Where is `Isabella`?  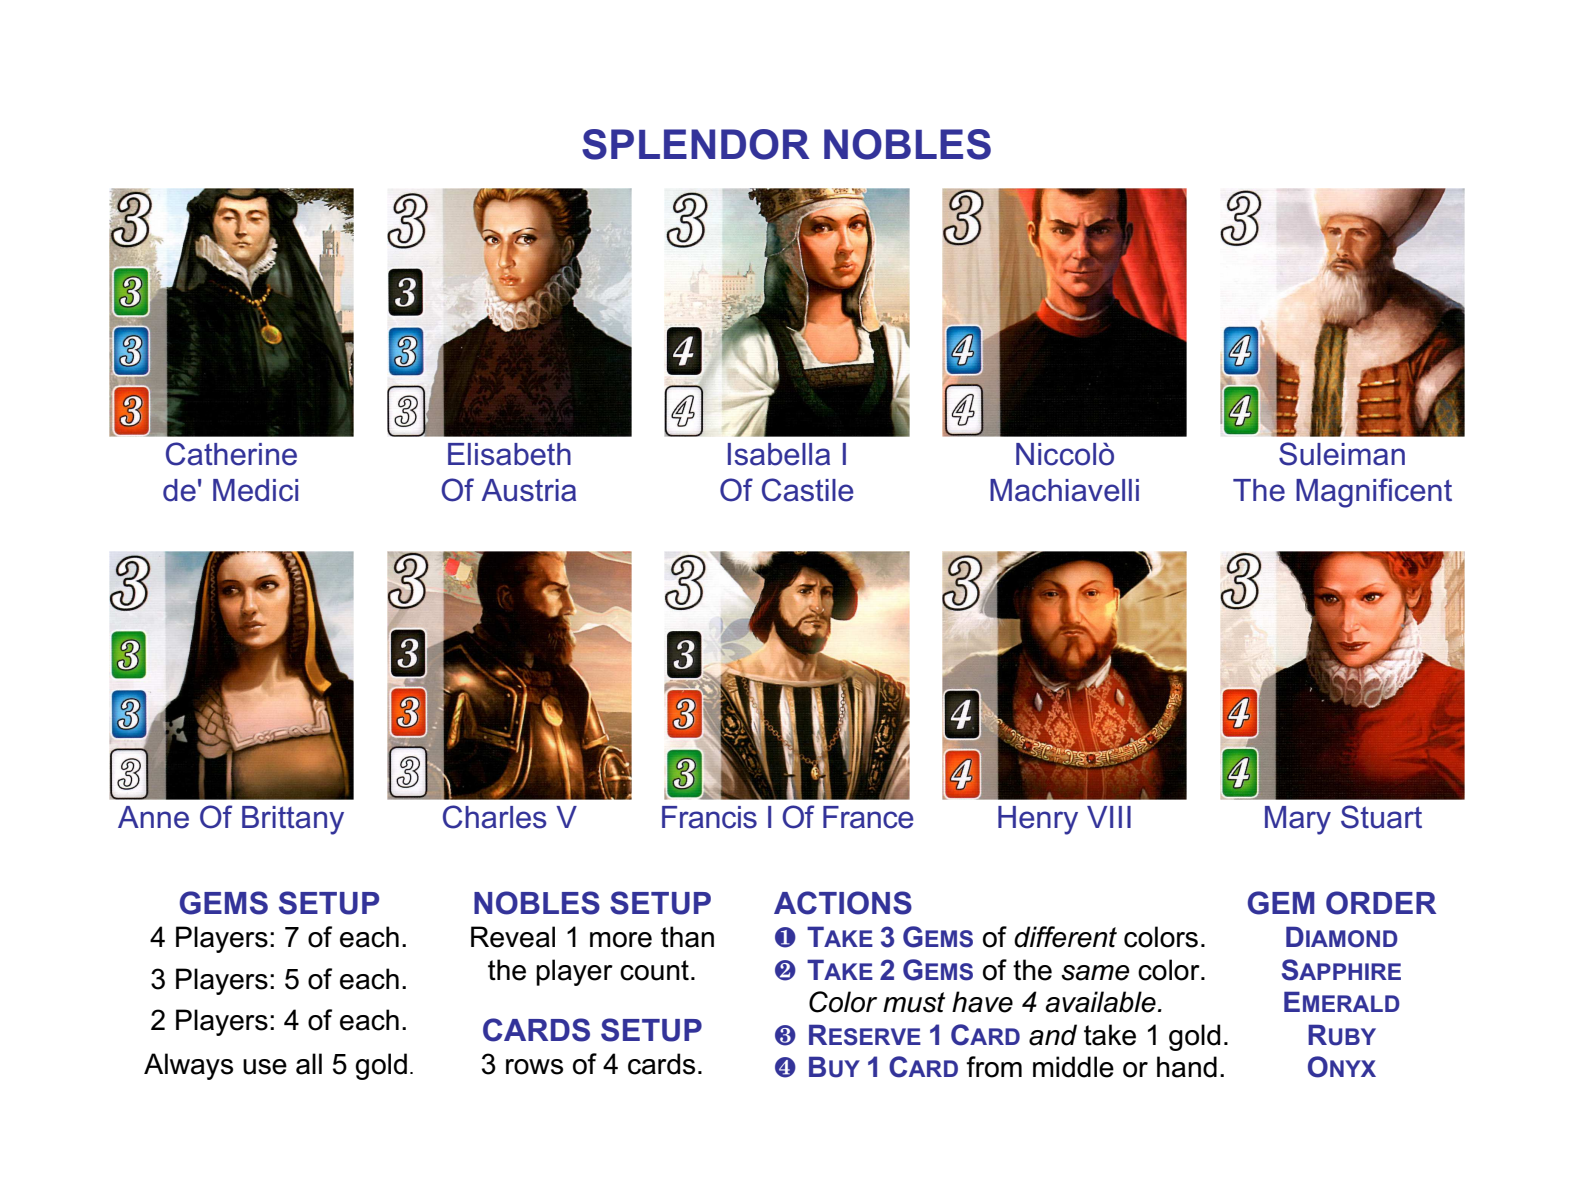
Isabella is located at coordinates (779, 454).
